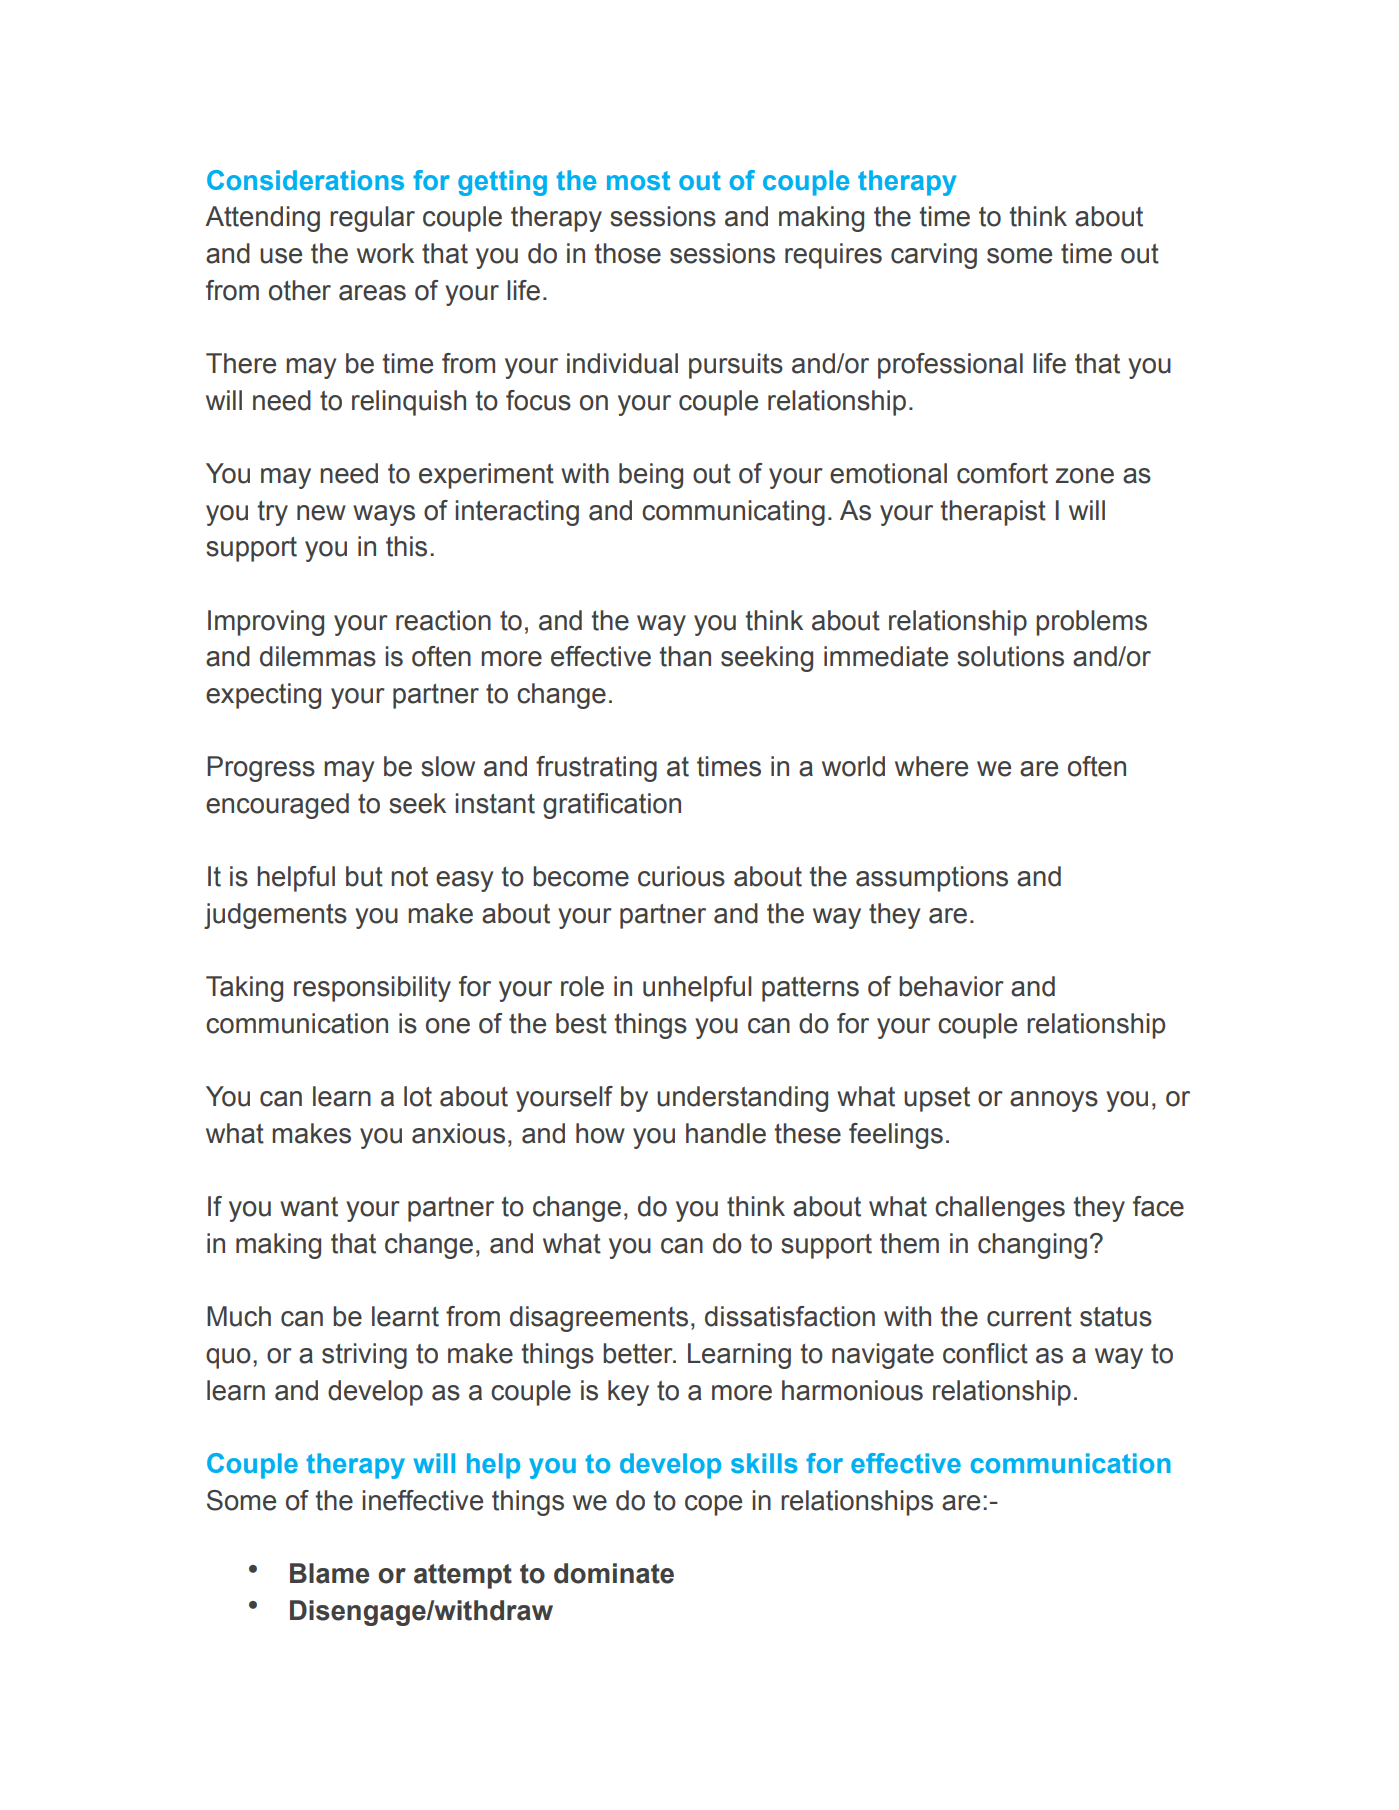  I want to click on Blame, so click(329, 1573).
